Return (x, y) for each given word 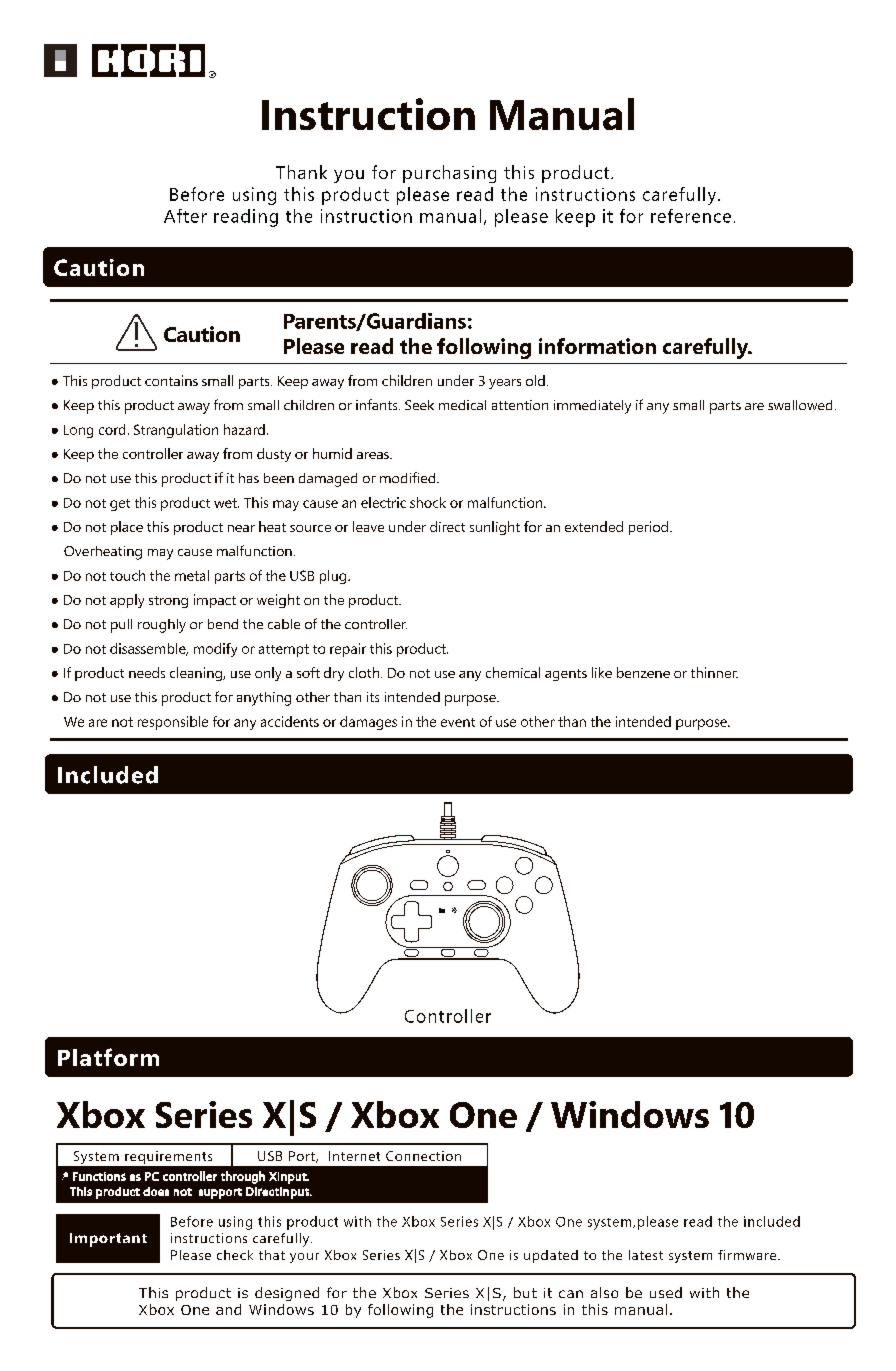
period (648, 528)
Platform (108, 1057)
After (185, 216)
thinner (714, 672)
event (458, 722)
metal (192, 575)
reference (691, 216)
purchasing (449, 174)
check (235, 1255)
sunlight (495, 528)
